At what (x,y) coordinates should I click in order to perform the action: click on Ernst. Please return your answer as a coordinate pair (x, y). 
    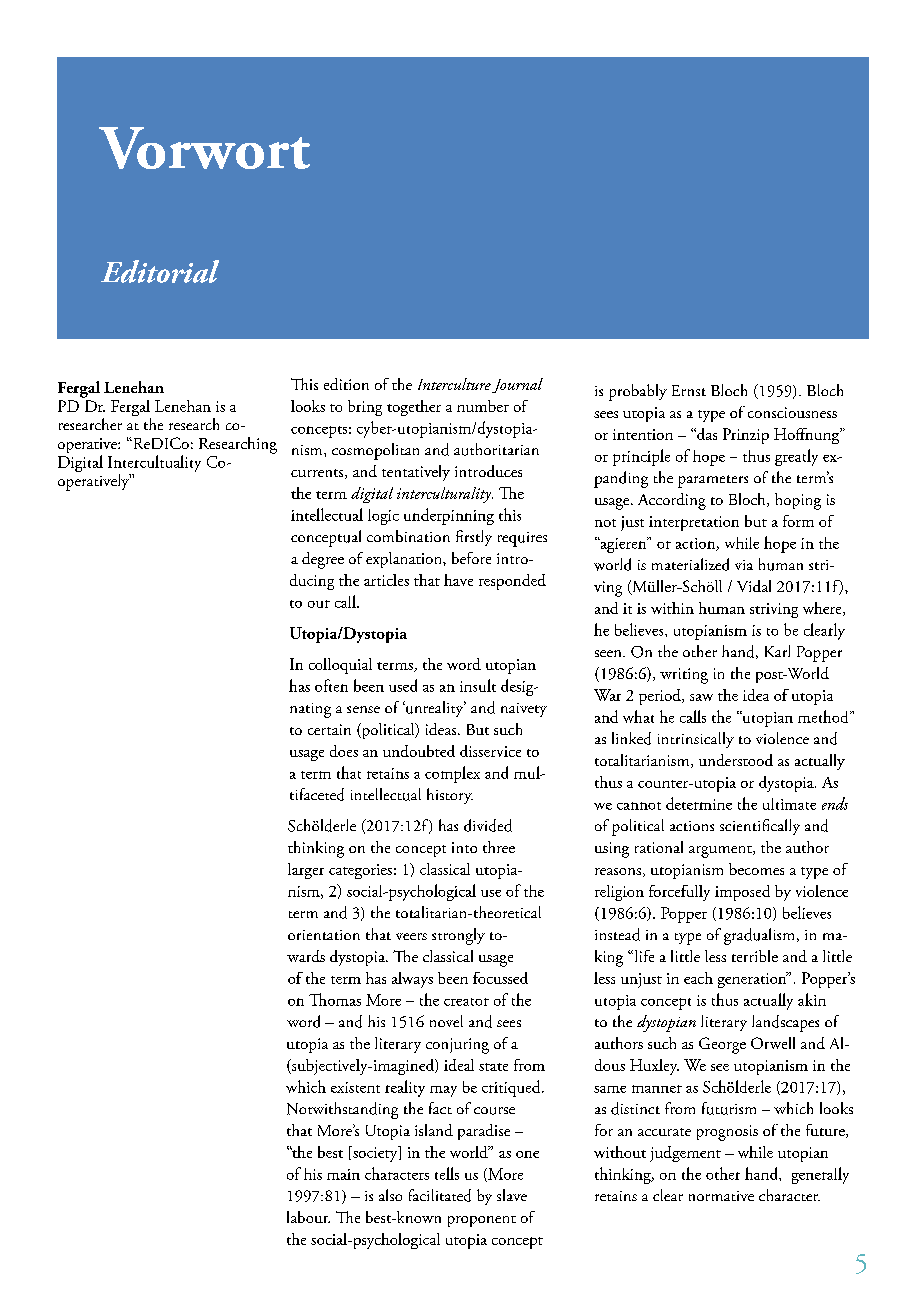
    Looking at the image, I should click on (689, 390).
